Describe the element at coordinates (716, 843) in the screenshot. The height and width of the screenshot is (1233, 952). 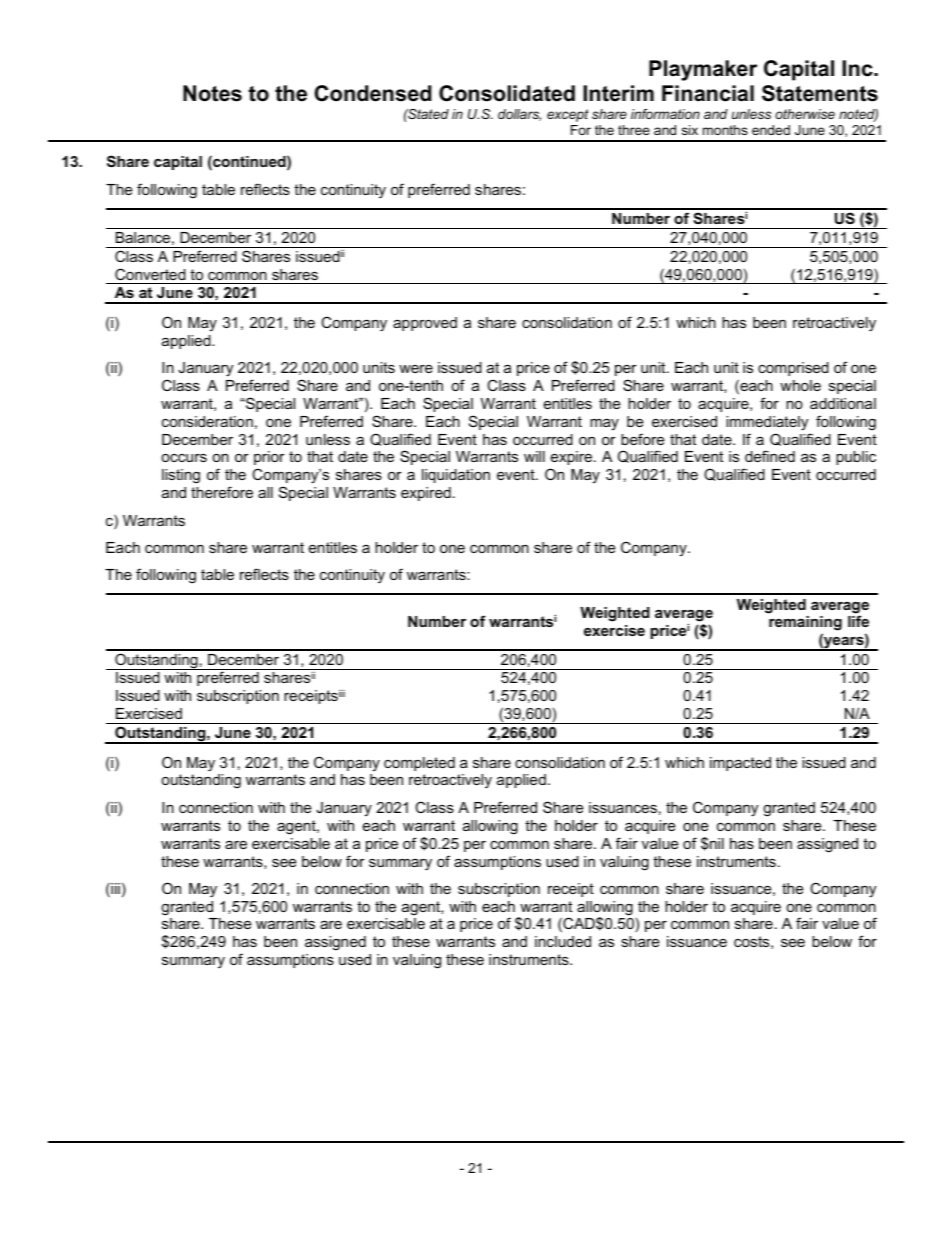
I see `nil` at that location.
